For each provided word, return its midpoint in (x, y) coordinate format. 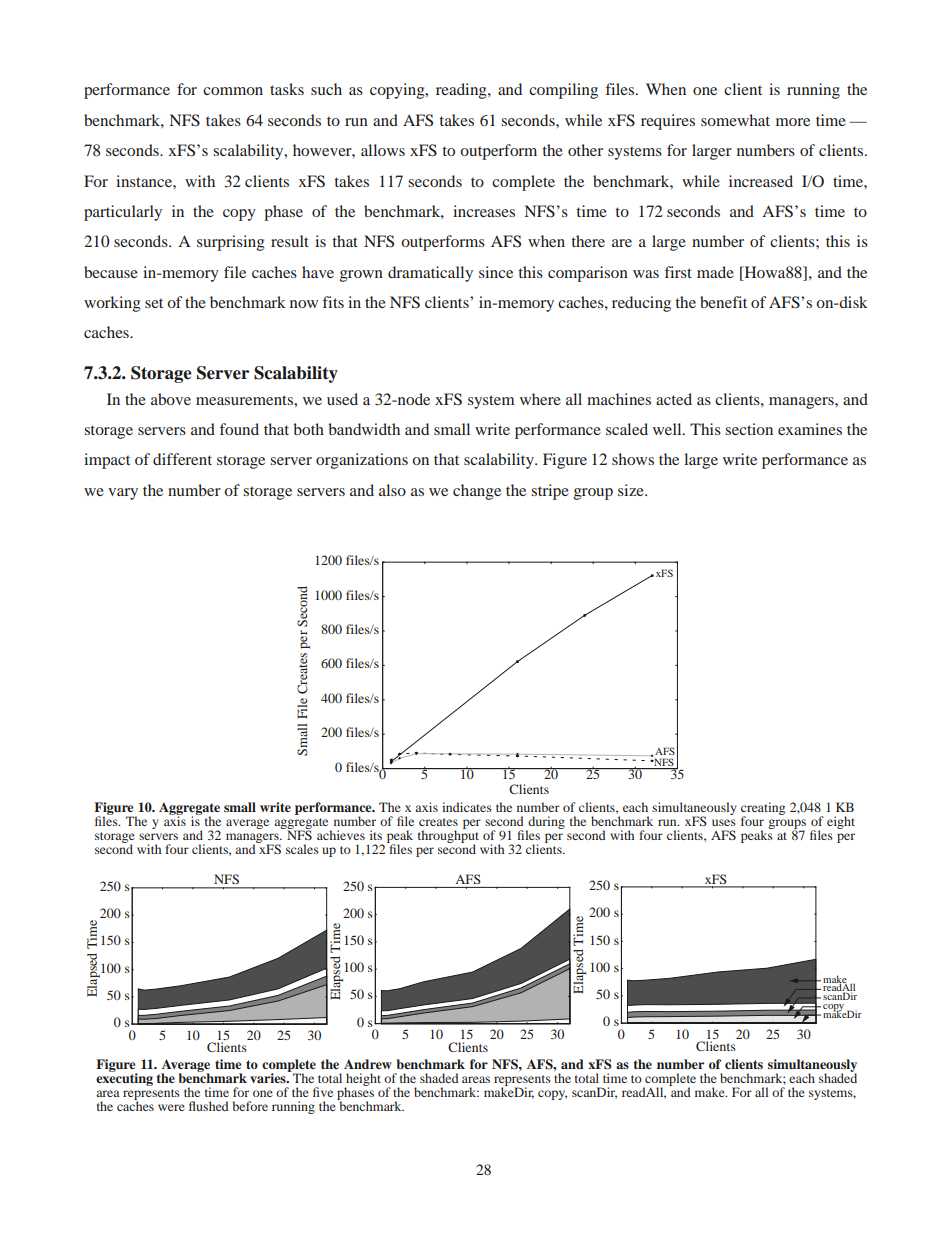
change (477, 492)
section (749, 429)
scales (302, 849)
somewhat (735, 120)
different (182, 459)
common (233, 91)
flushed (209, 1106)
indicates (467, 807)
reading (462, 91)
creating (763, 810)
